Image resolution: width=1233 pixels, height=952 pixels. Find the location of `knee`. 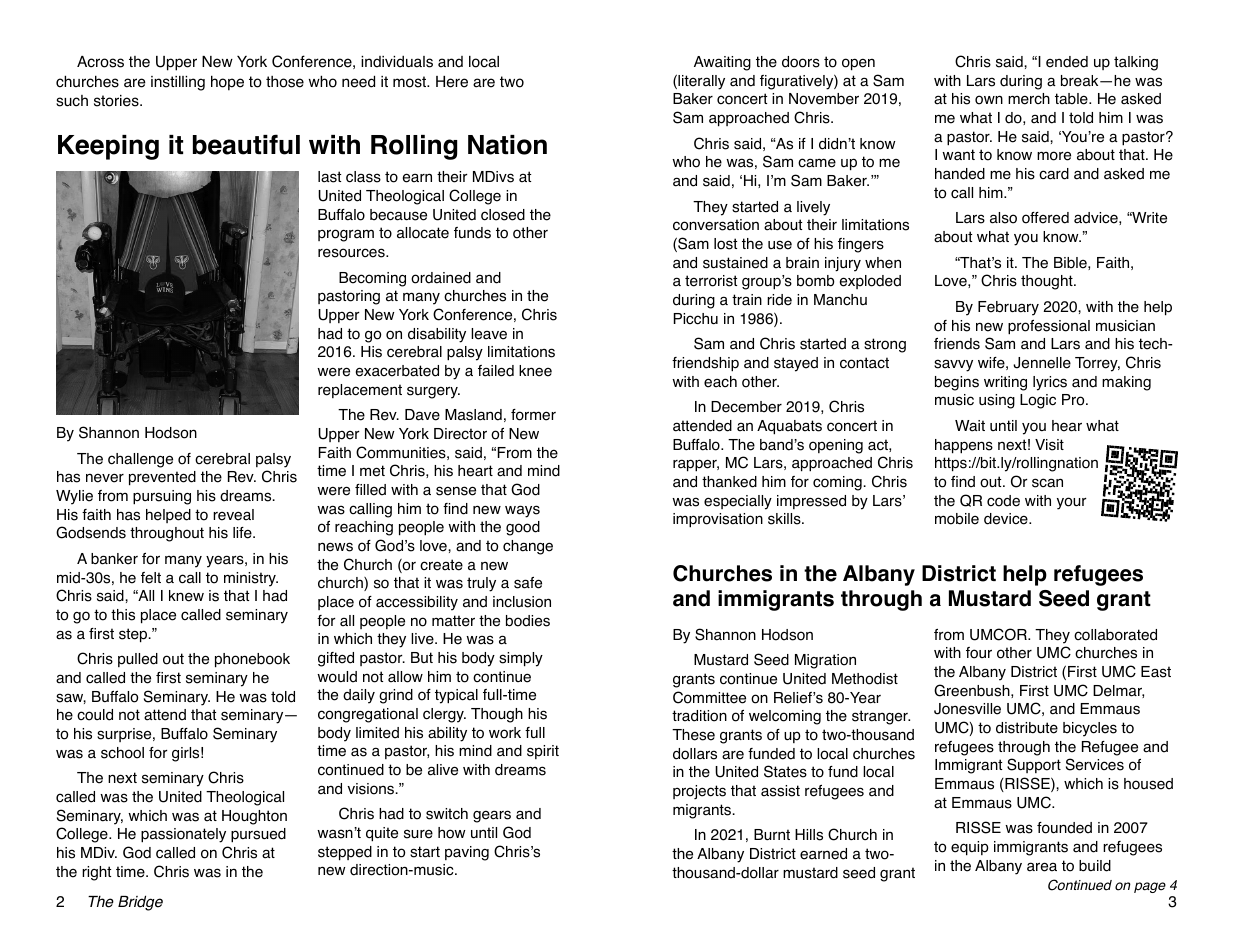

knee is located at coordinates (535, 371).
